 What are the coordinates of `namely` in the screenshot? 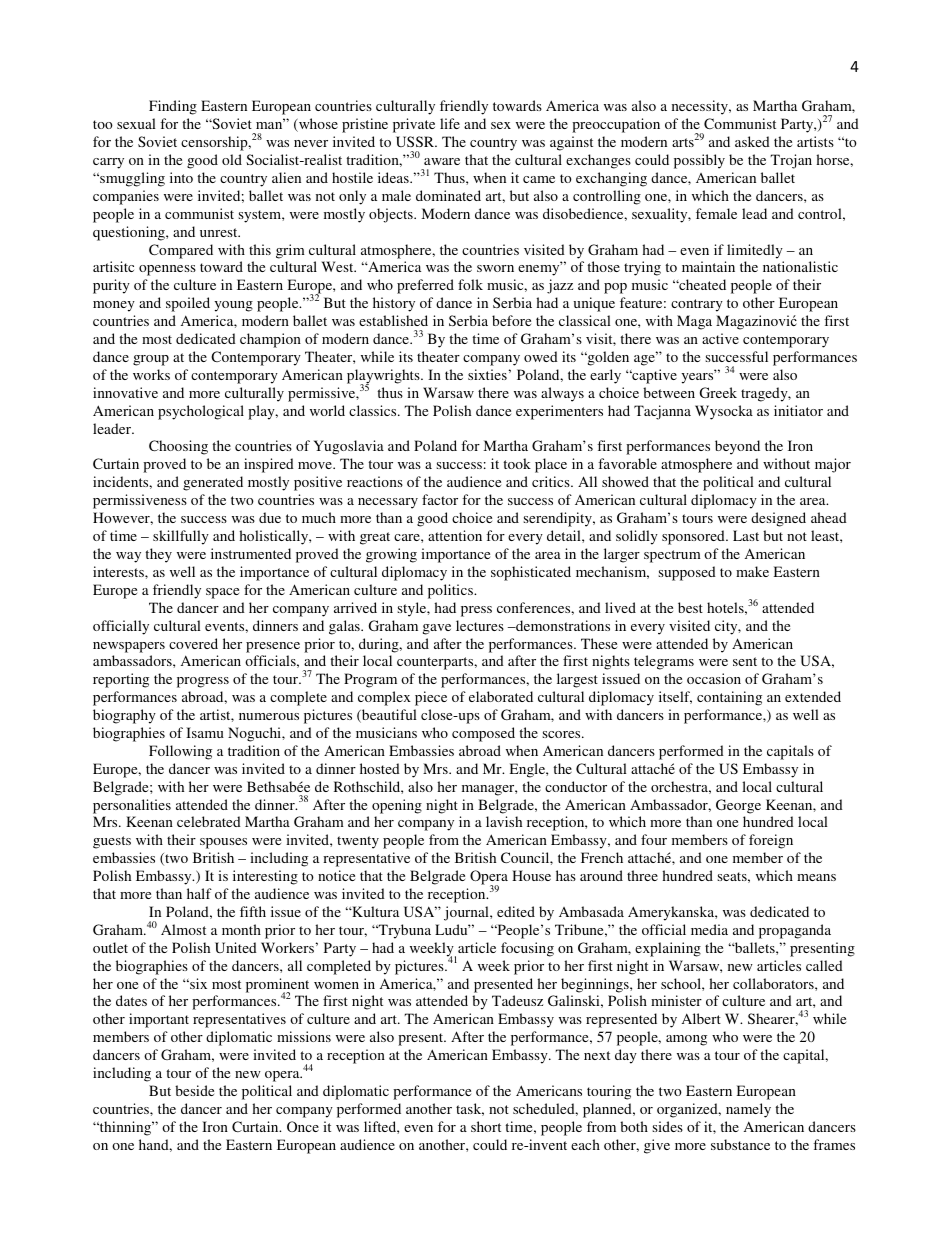 It's located at (748, 1110).
